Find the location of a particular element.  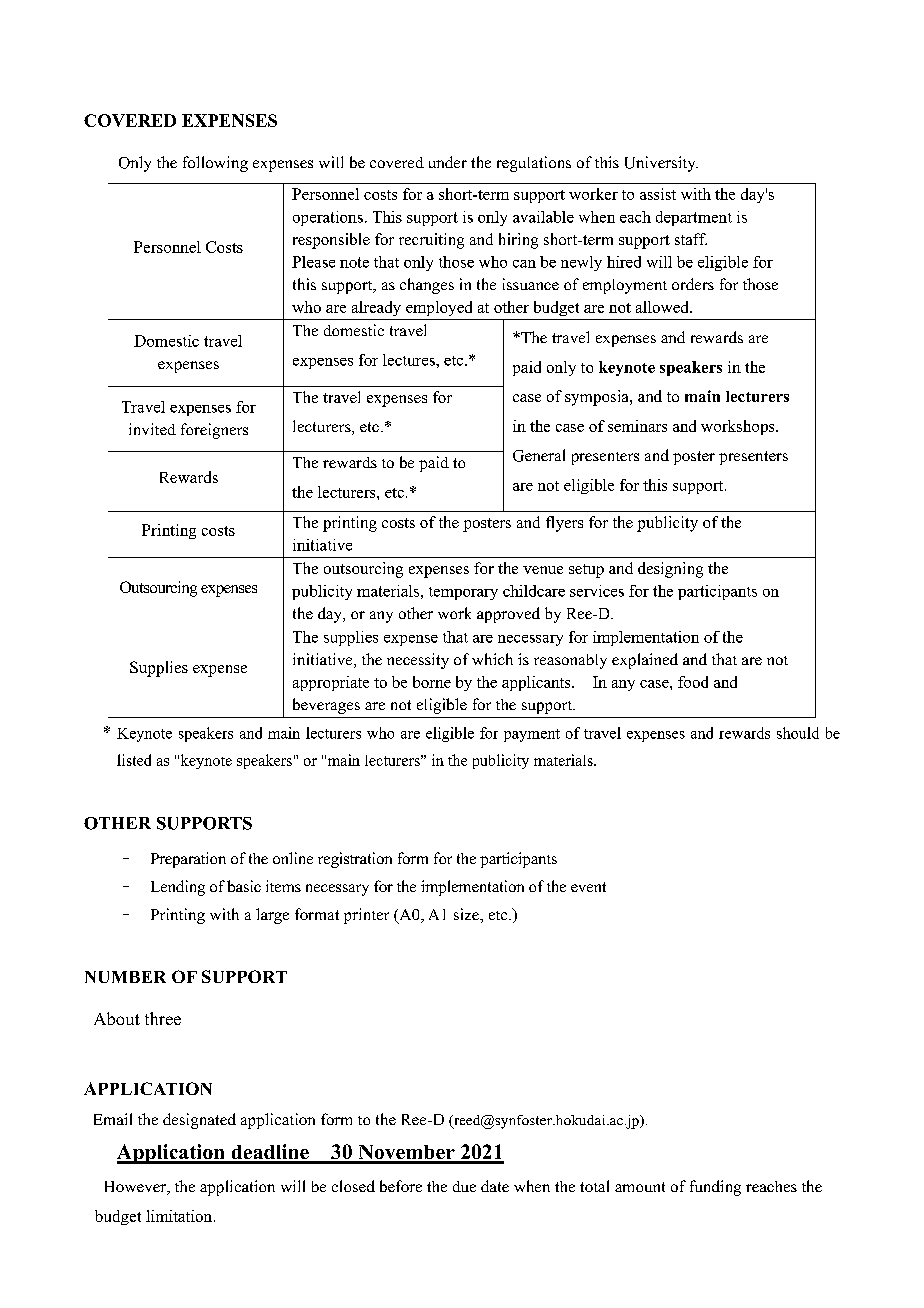

funding is located at coordinates (715, 1188).
